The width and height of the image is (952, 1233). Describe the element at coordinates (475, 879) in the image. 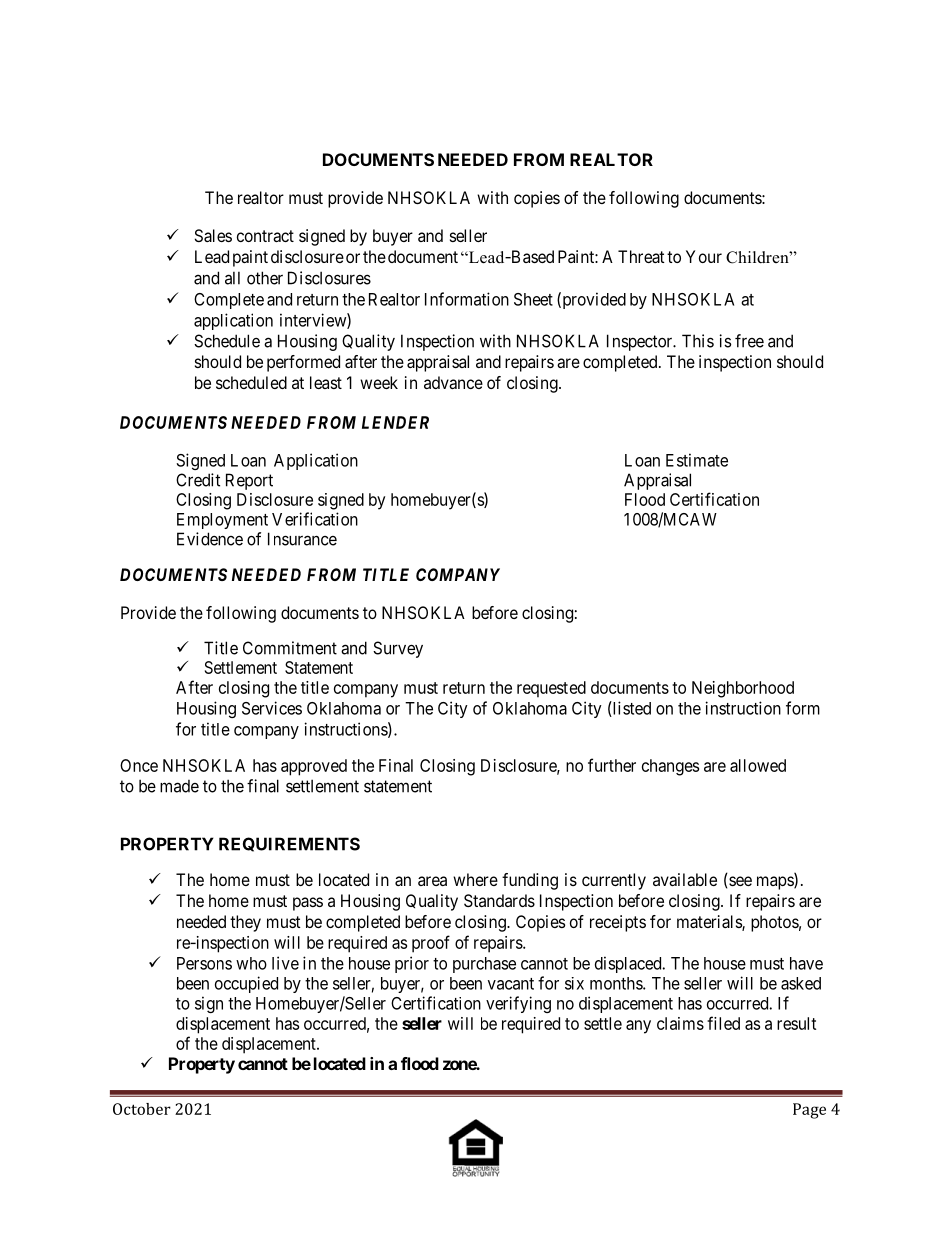

I see `where` at that location.
